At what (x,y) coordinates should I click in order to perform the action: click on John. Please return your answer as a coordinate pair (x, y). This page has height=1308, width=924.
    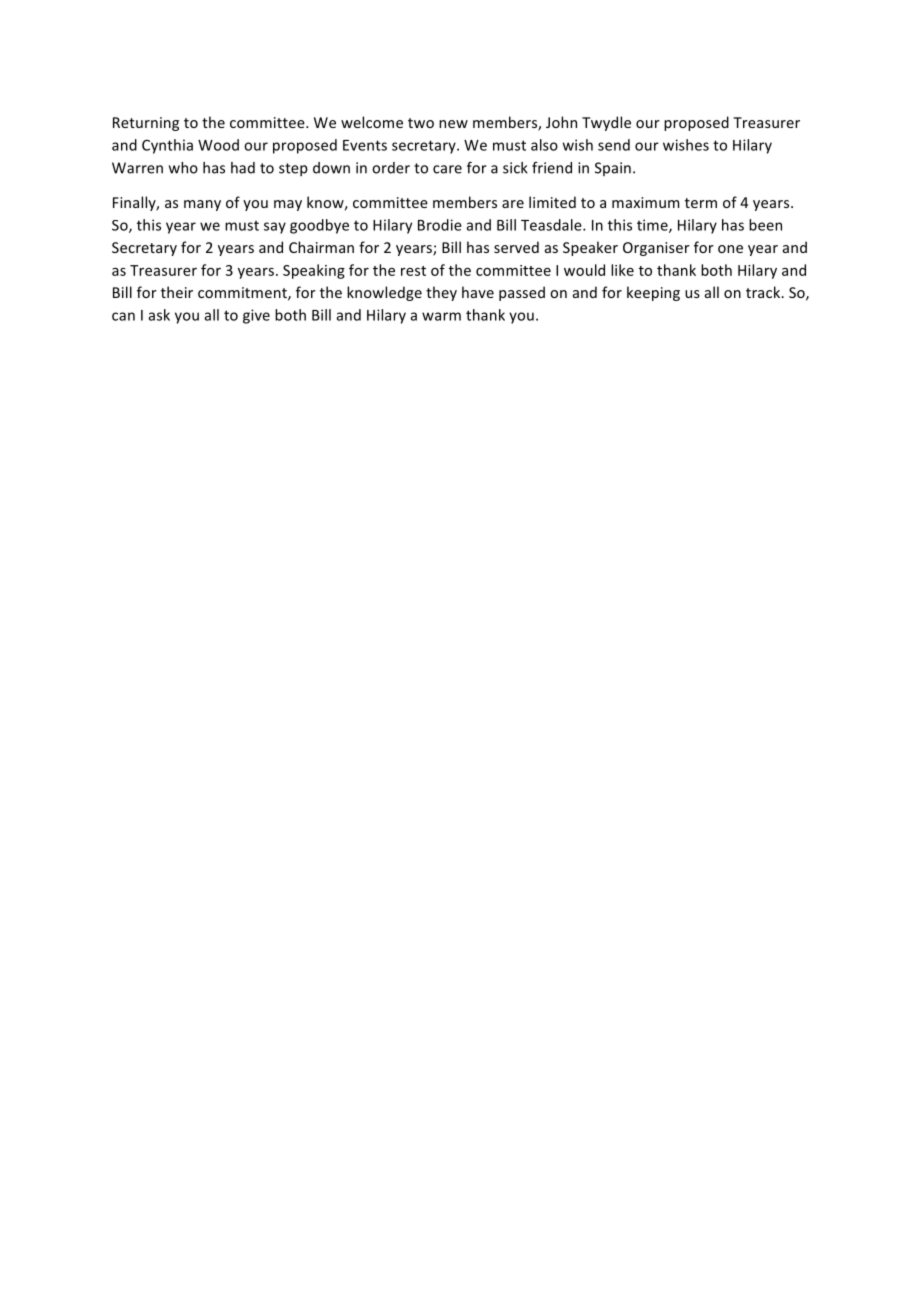
    Looking at the image, I should click on (561, 122).
